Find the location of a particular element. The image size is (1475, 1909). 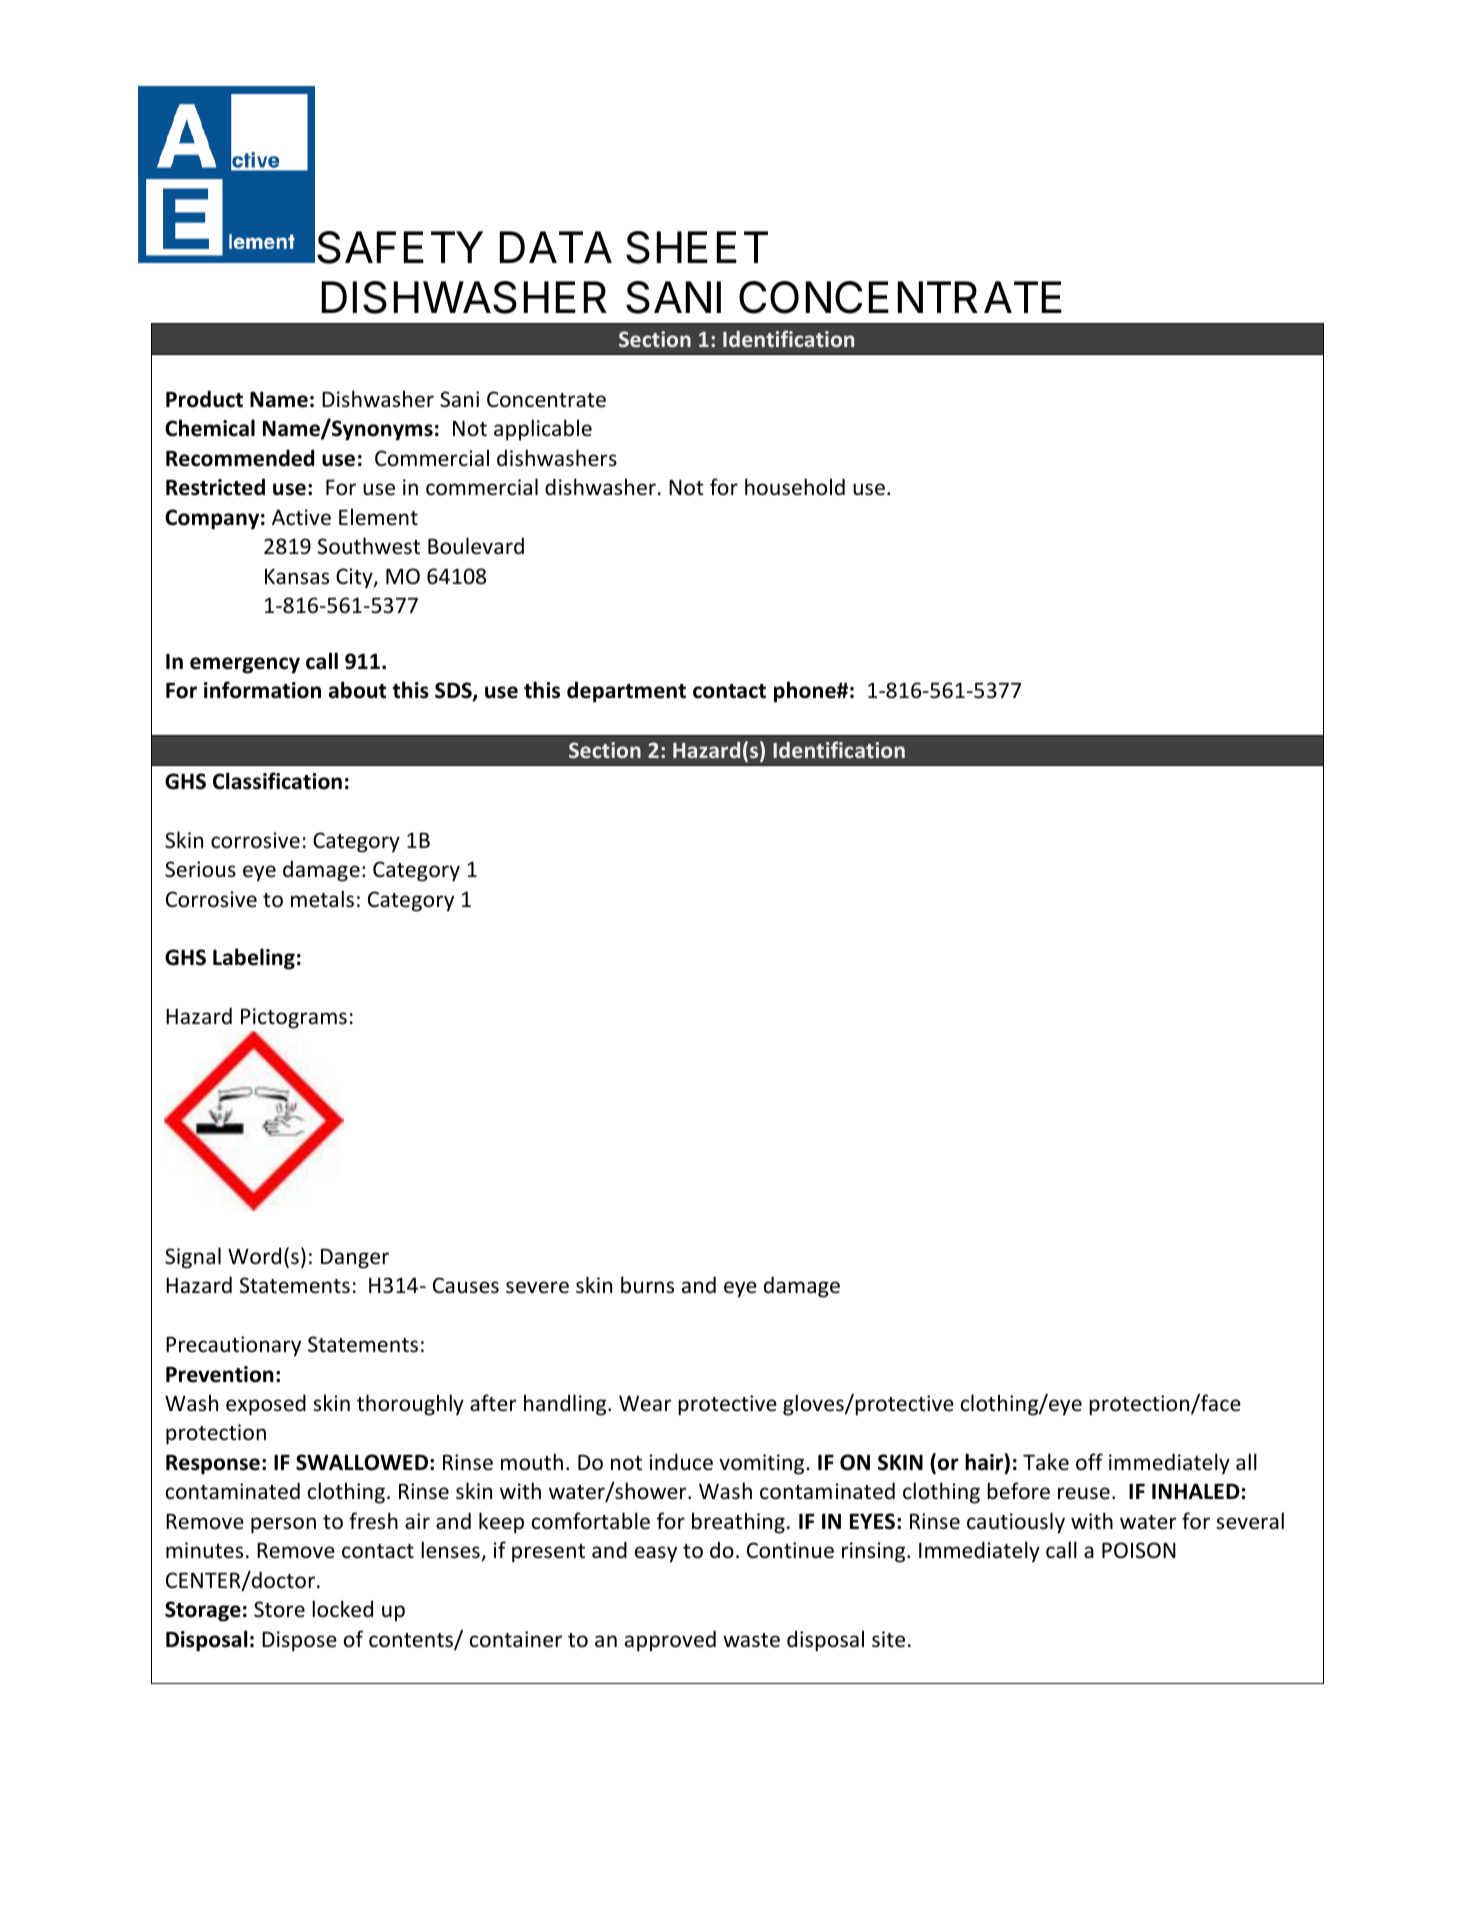

applicable is located at coordinates (543, 430).
